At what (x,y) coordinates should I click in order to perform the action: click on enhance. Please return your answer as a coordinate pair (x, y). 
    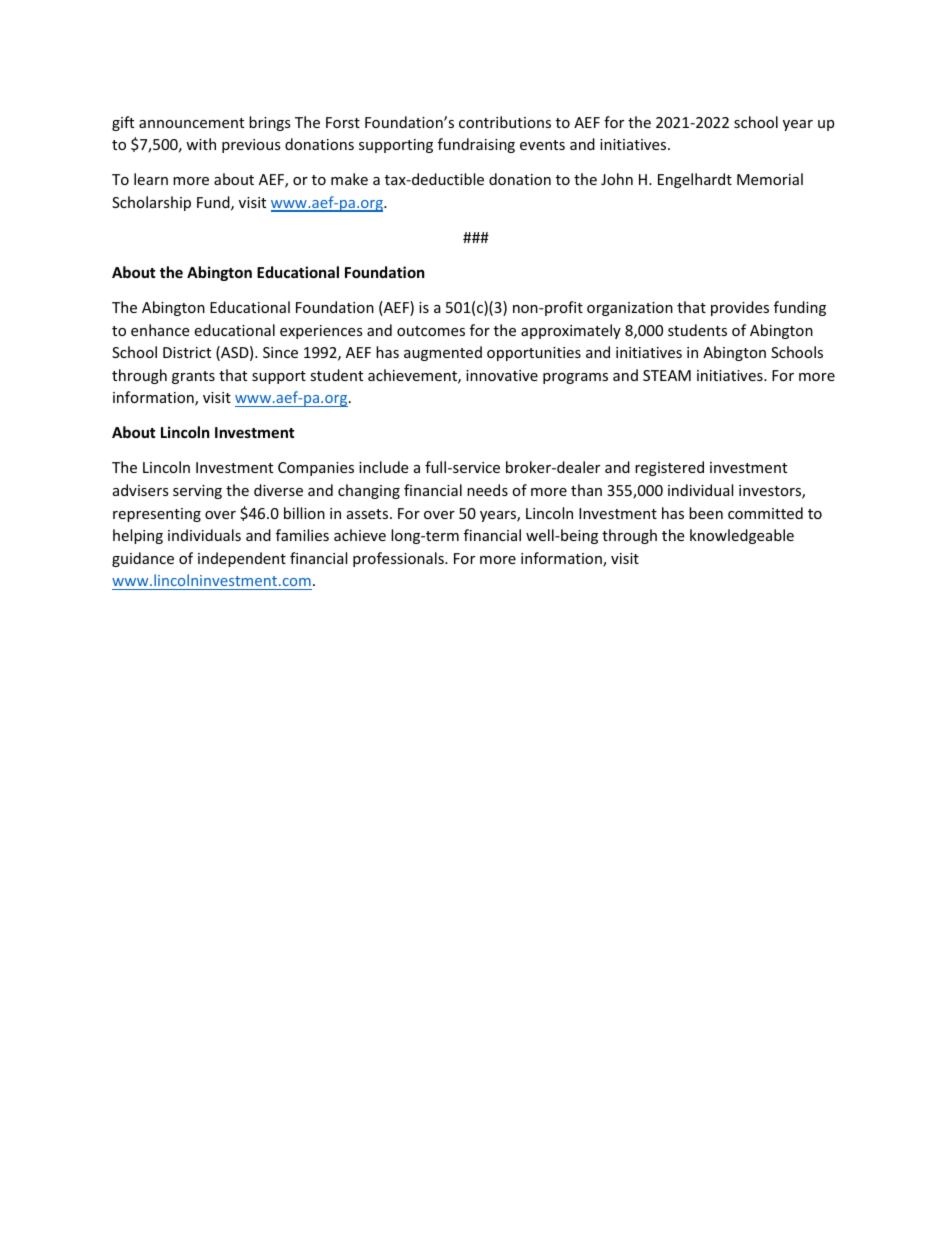
    Looking at the image, I should click on (160, 330).
